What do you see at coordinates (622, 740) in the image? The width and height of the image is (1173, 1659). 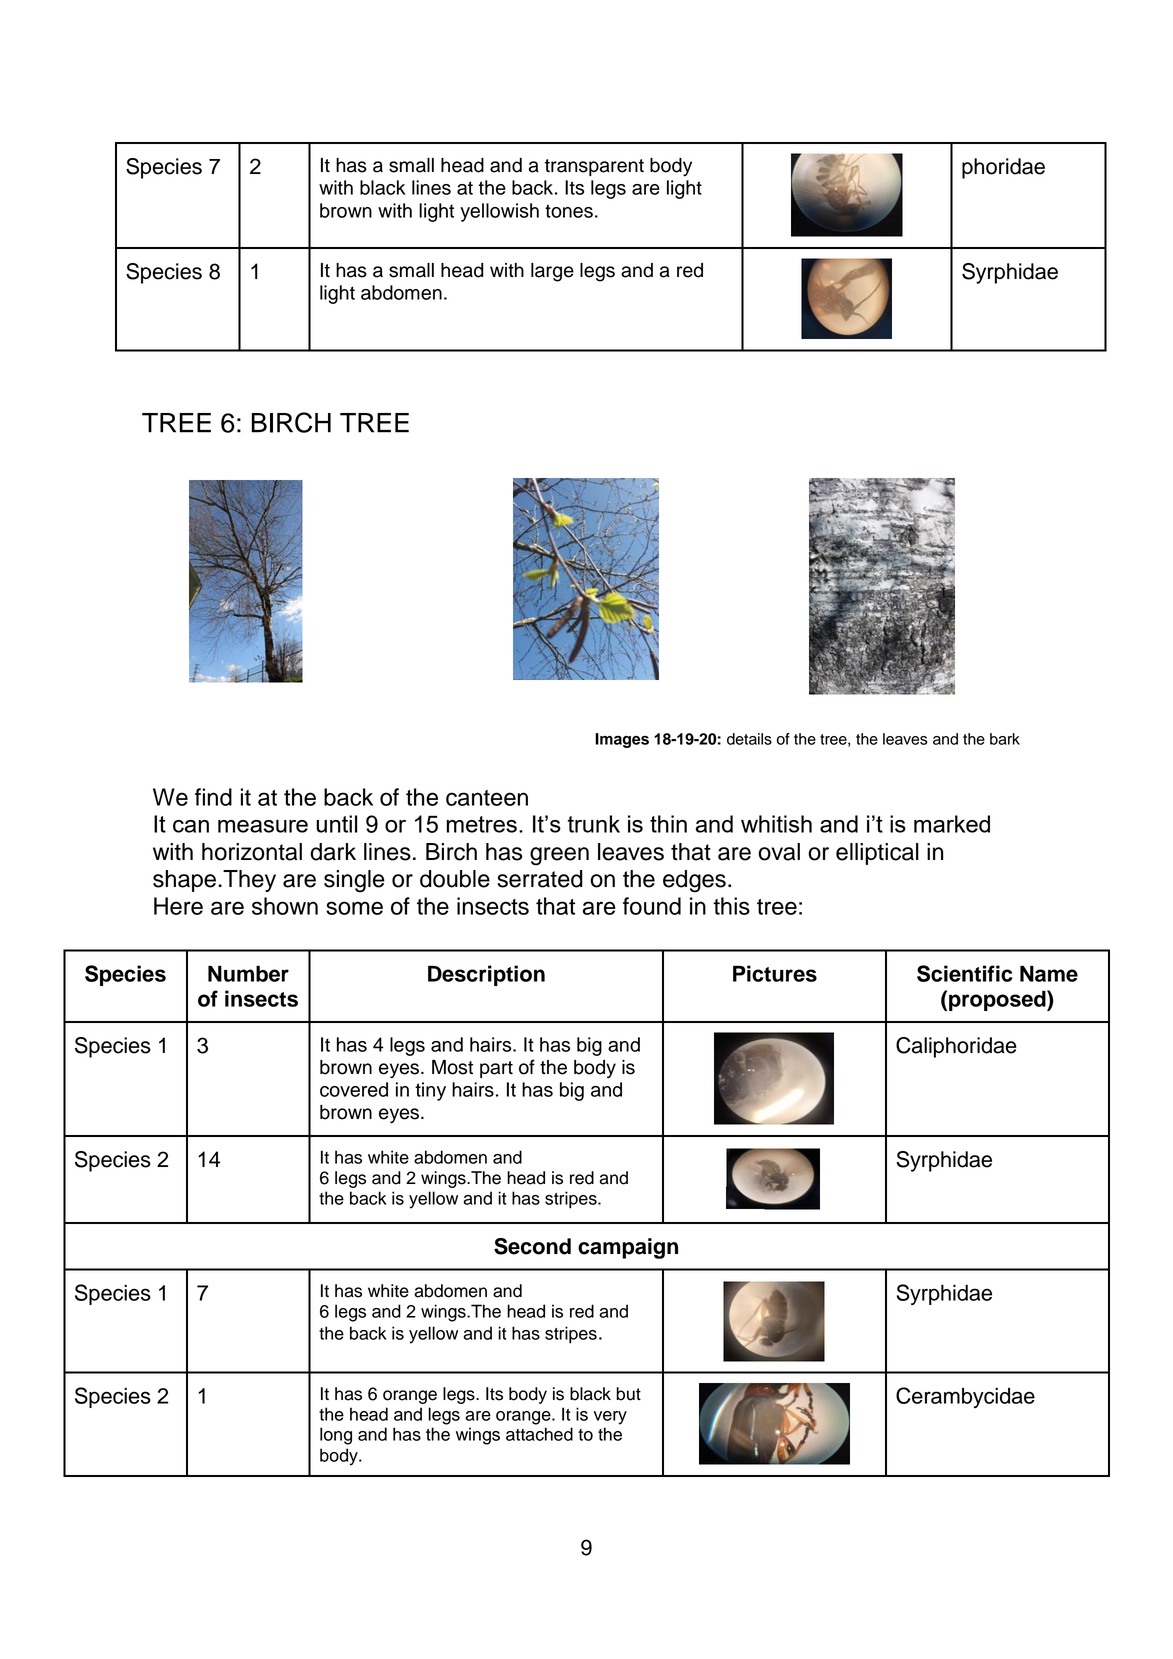 I see `Images` at bounding box center [622, 740].
